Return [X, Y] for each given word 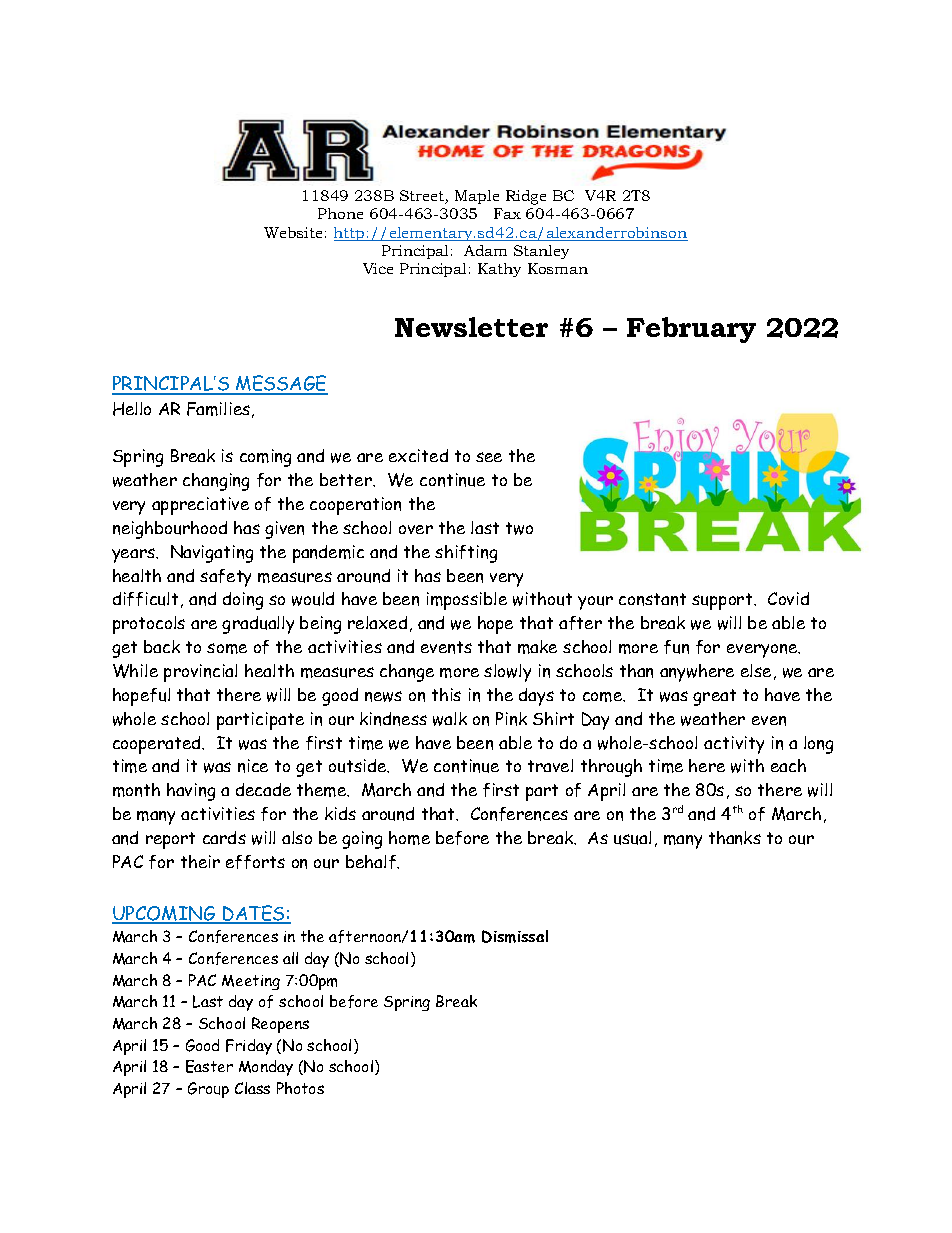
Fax [507, 213]
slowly [507, 673]
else [756, 670]
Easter [209, 1066]
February [691, 330]
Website [293, 232]
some [227, 648]
